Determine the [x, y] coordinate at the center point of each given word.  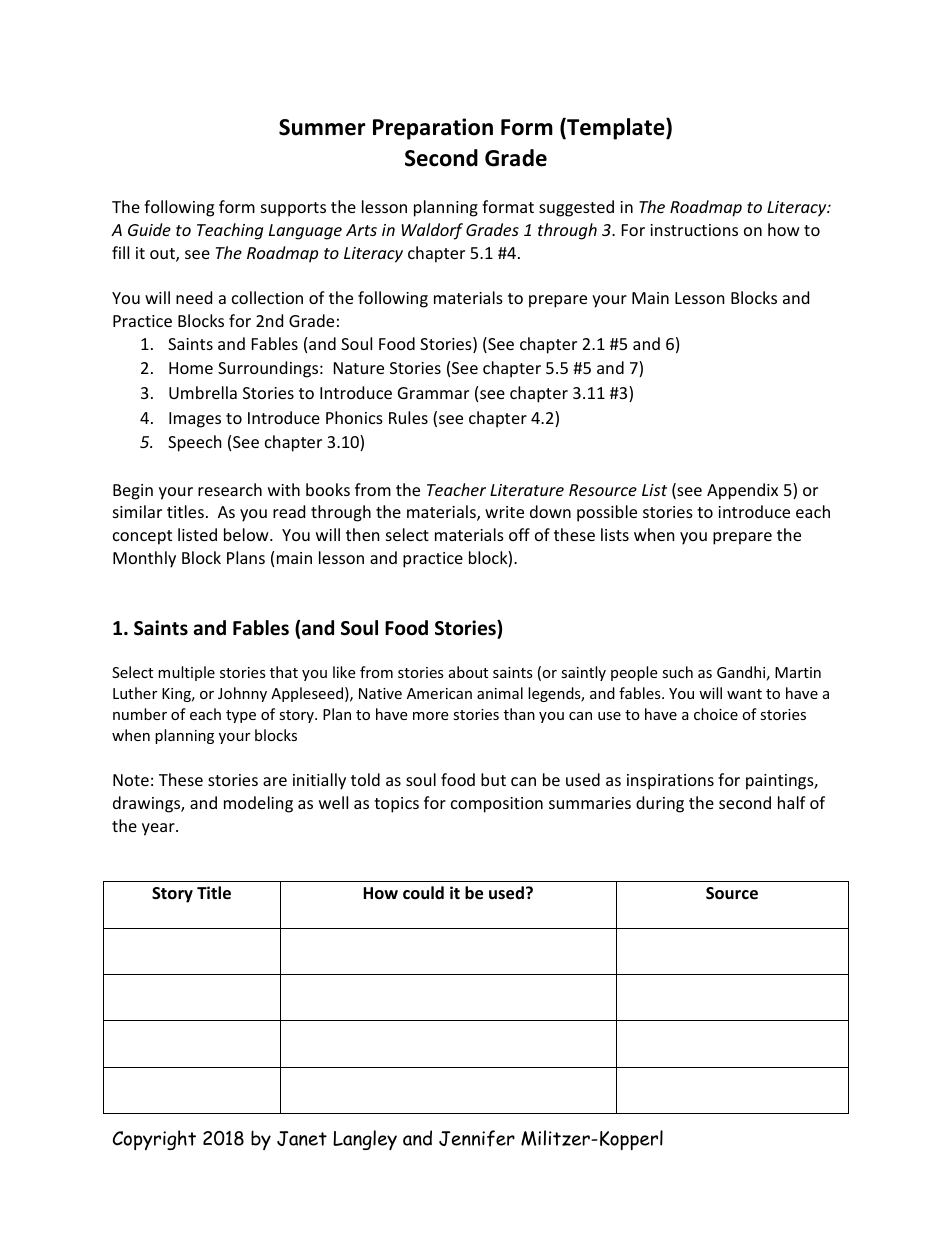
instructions [694, 230]
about [468, 672]
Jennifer [477, 1138]
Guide [149, 229]
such [677, 672]
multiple [186, 673]
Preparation [433, 129]
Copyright [154, 1140]
